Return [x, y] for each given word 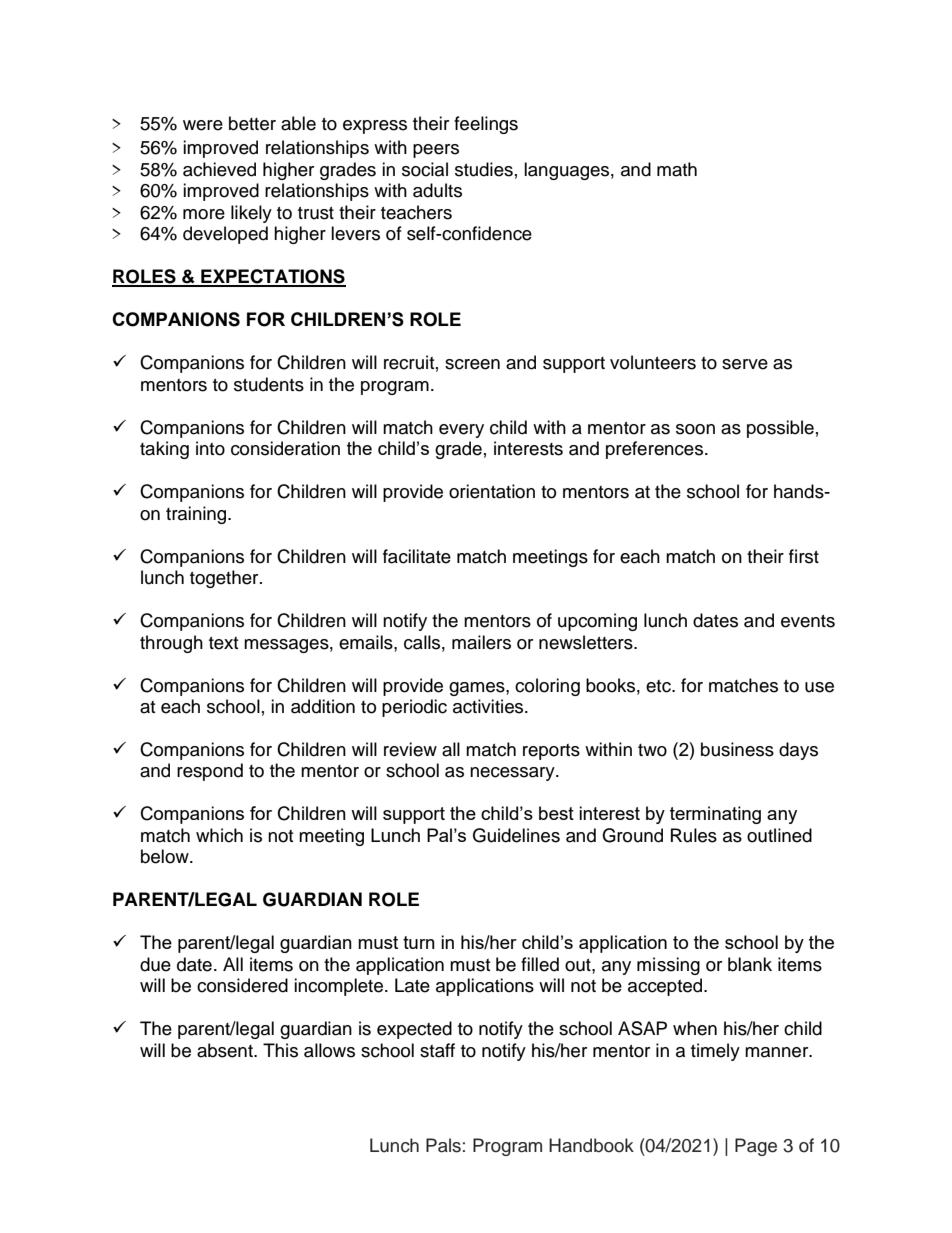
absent [226, 1050]
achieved [219, 169]
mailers [481, 642]
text [223, 643]
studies [484, 169]
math [677, 169]
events [808, 621]
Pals [443, 1145]
